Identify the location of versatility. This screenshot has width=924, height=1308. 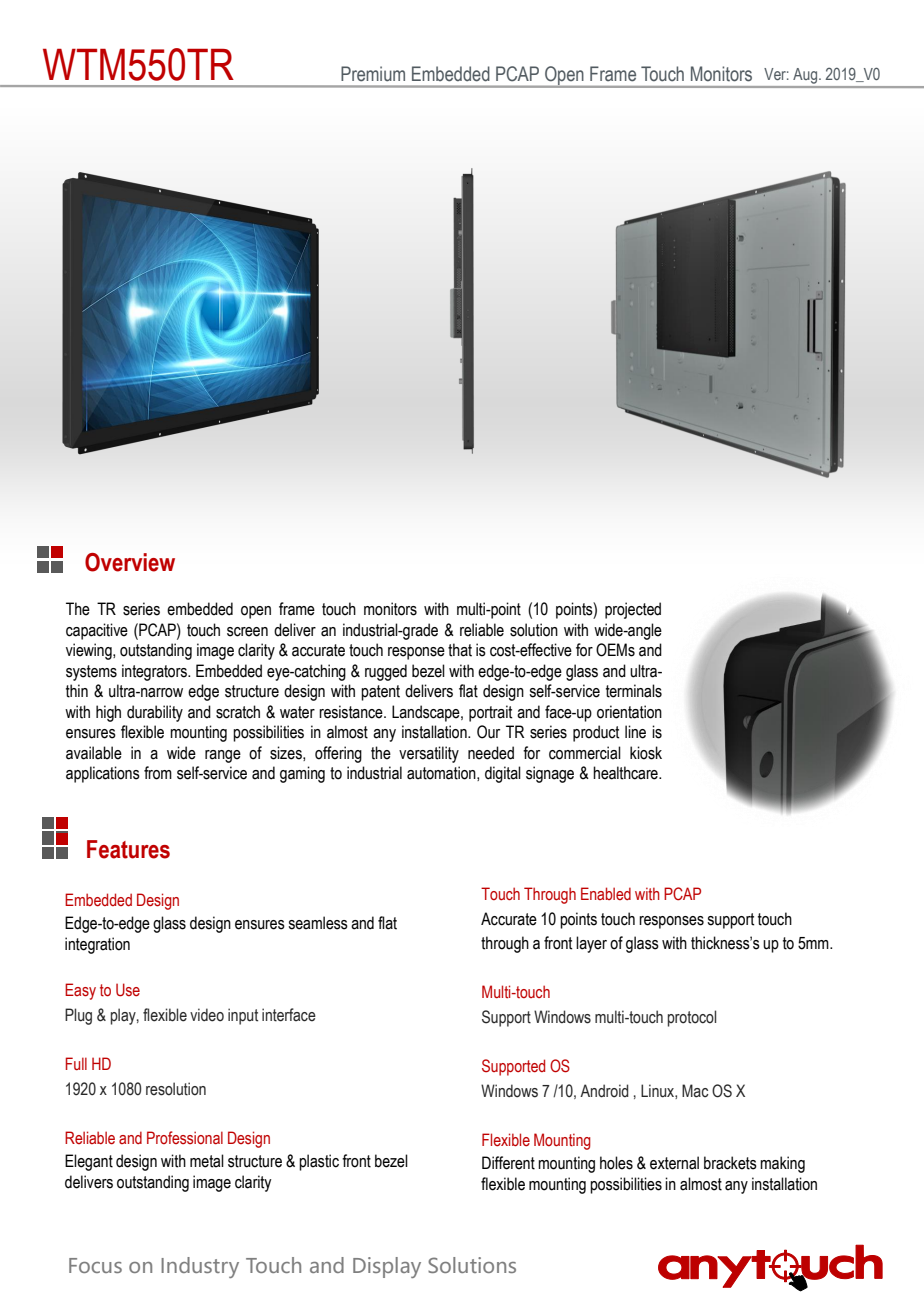
(429, 754).
